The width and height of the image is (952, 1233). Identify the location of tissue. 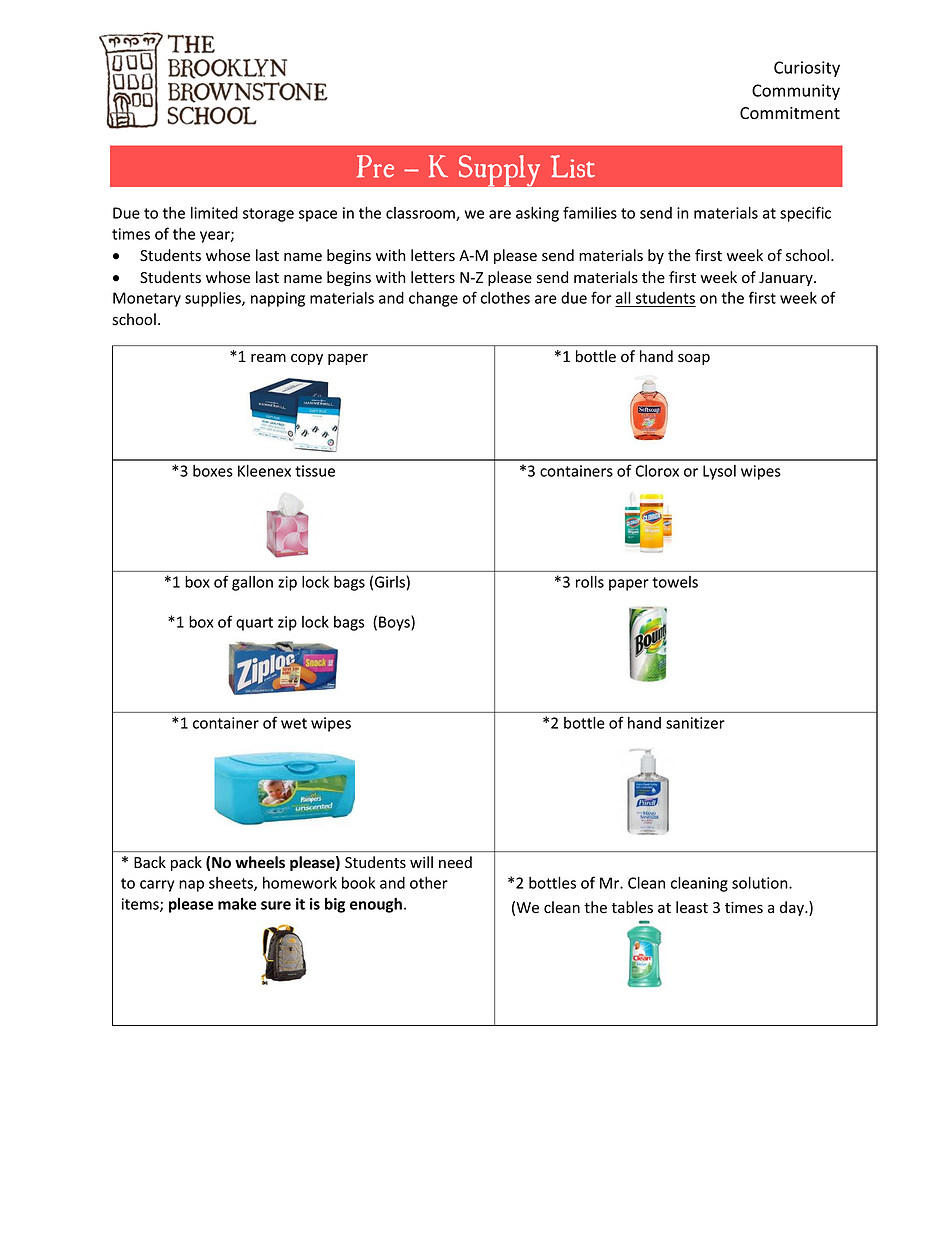
(315, 471).
